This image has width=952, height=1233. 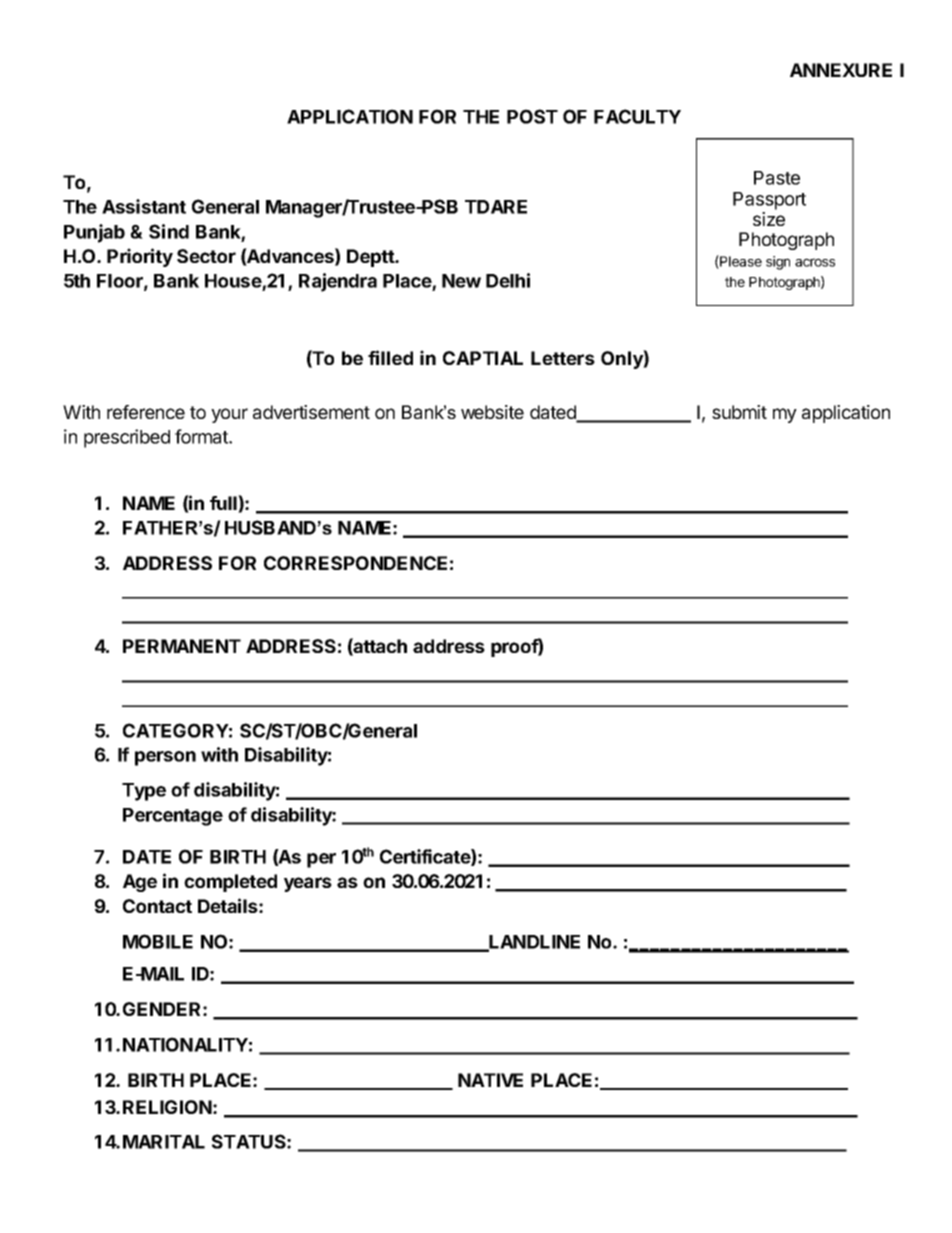 I want to click on POST, so click(x=532, y=116).
